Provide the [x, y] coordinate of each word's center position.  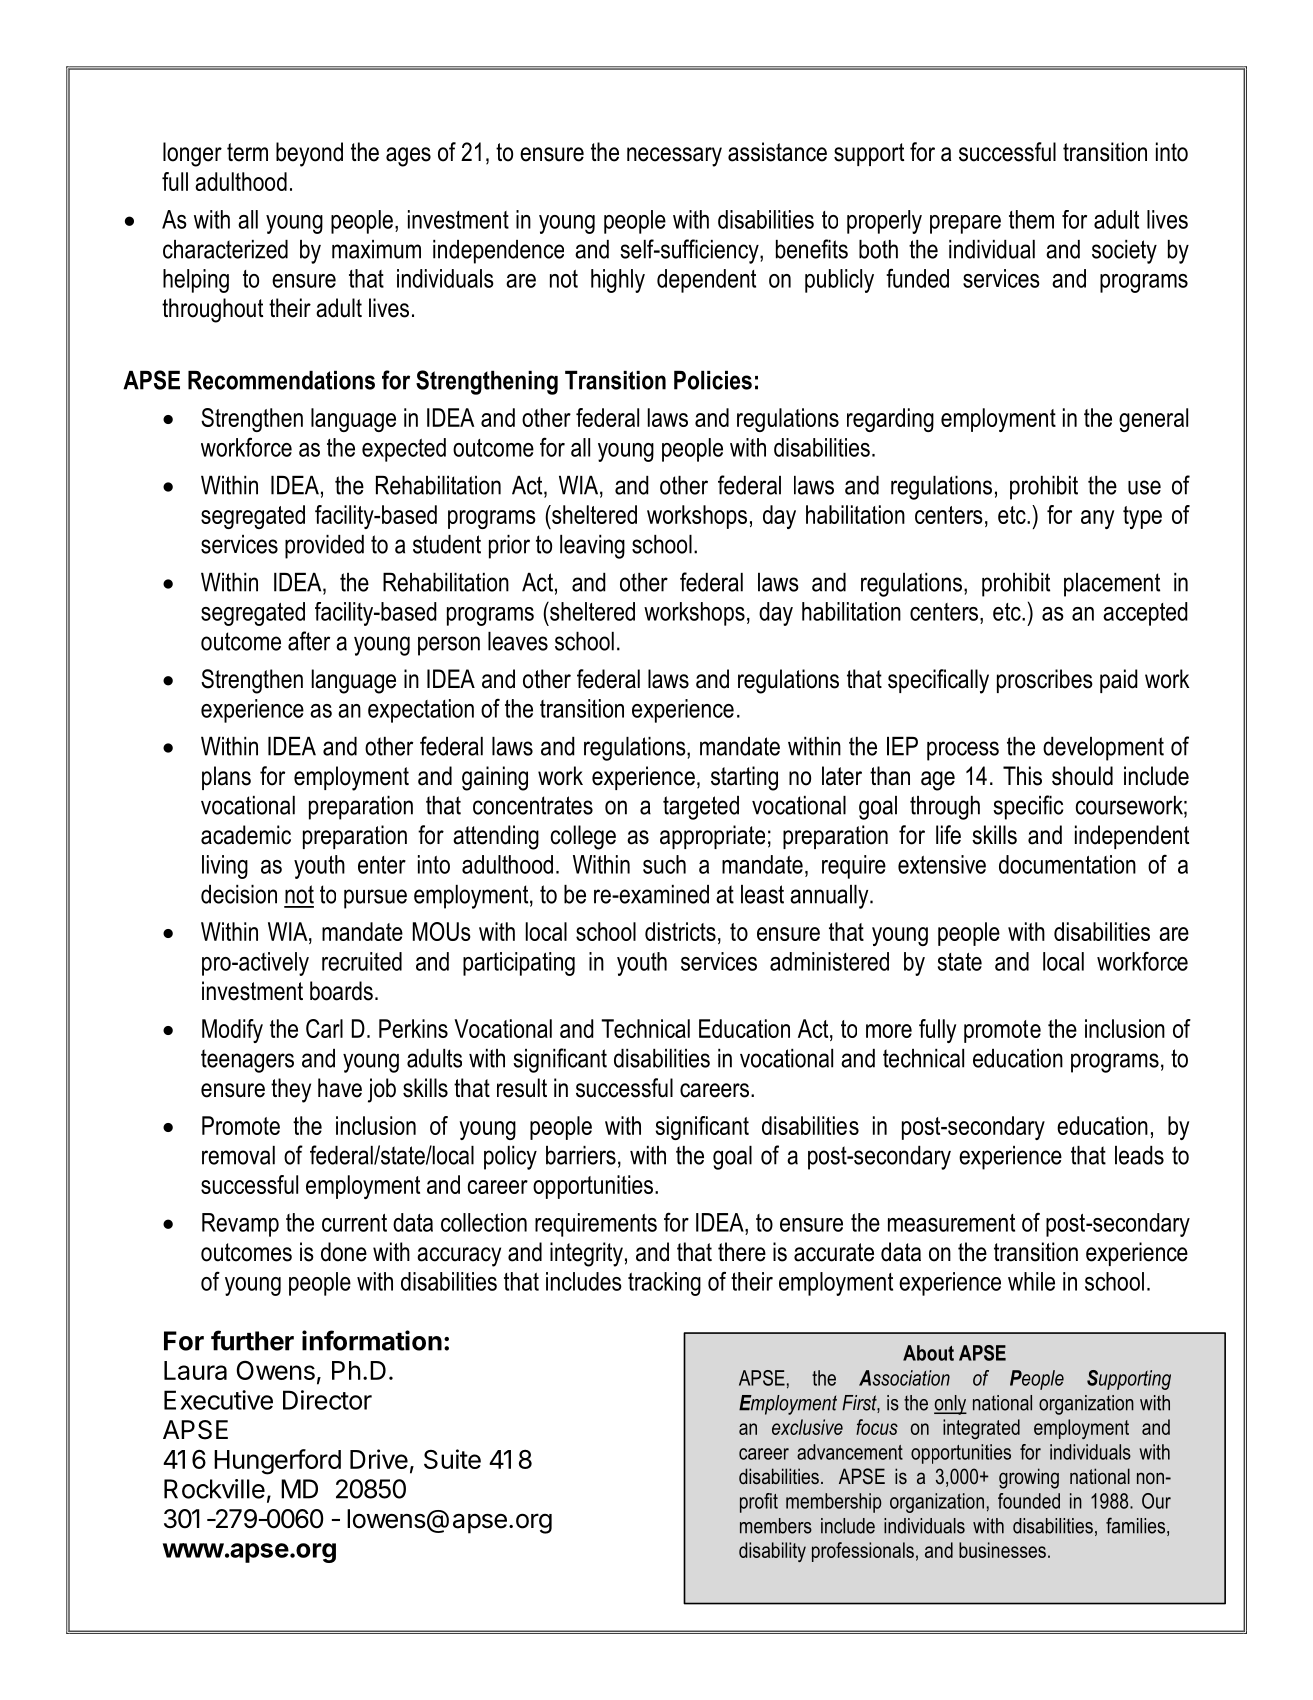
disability [772, 1552]
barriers [581, 1155]
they [291, 1090]
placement [1112, 585]
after [309, 641]
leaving [592, 547]
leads [1139, 1155]
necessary [674, 157]
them [1031, 219]
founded [1029, 1501]
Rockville [214, 1489]
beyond [309, 154]
